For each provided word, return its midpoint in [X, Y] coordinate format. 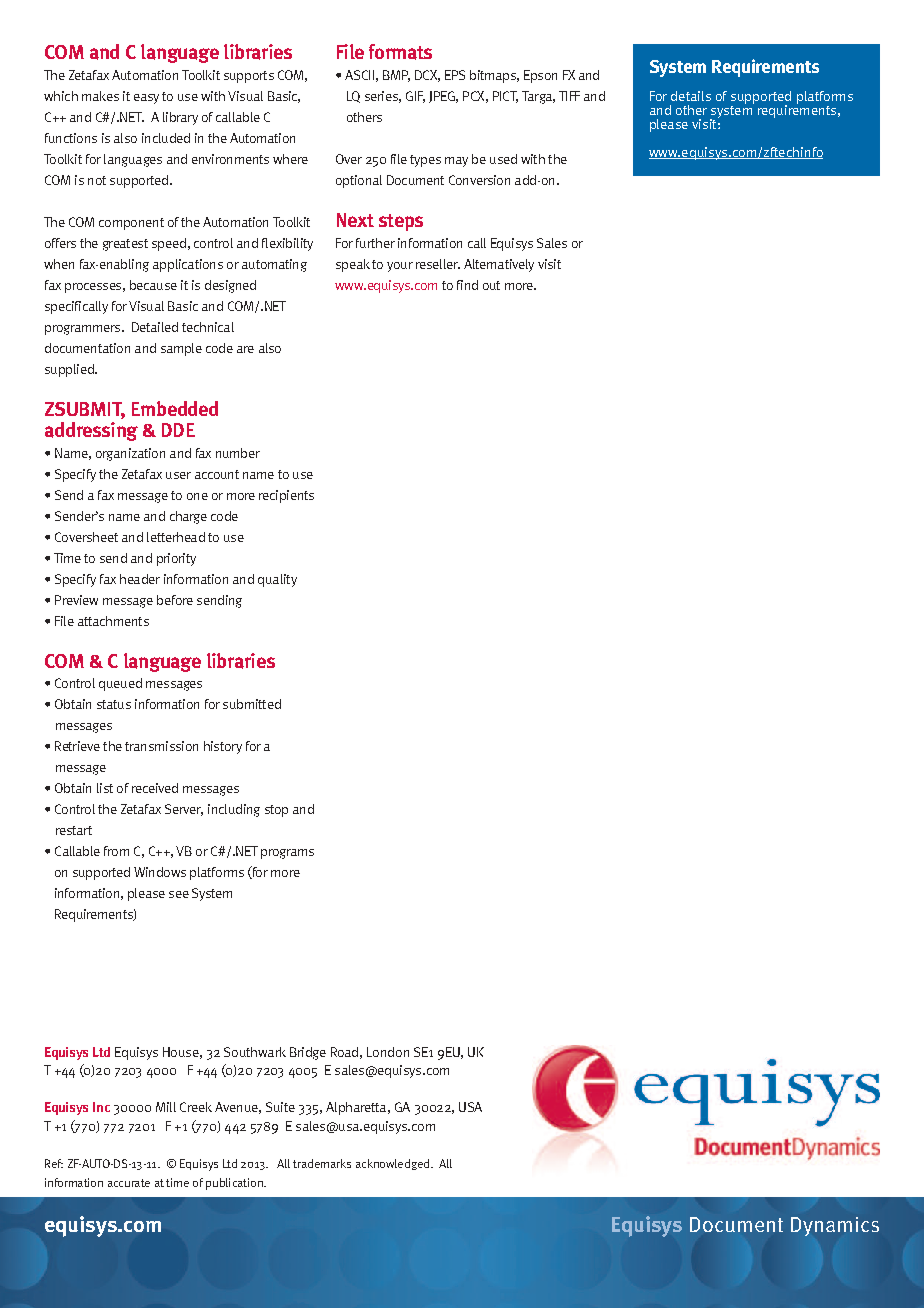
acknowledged [392, 1164]
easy [146, 99]
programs [287, 854]
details [691, 96]
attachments [113, 621]
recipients [286, 496]
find [467, 285]
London [388, 1052]
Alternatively [499, 265]
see [179, 894]
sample [181, 349]
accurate [129, 1183]
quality [277, 580]
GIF [415, 97]
